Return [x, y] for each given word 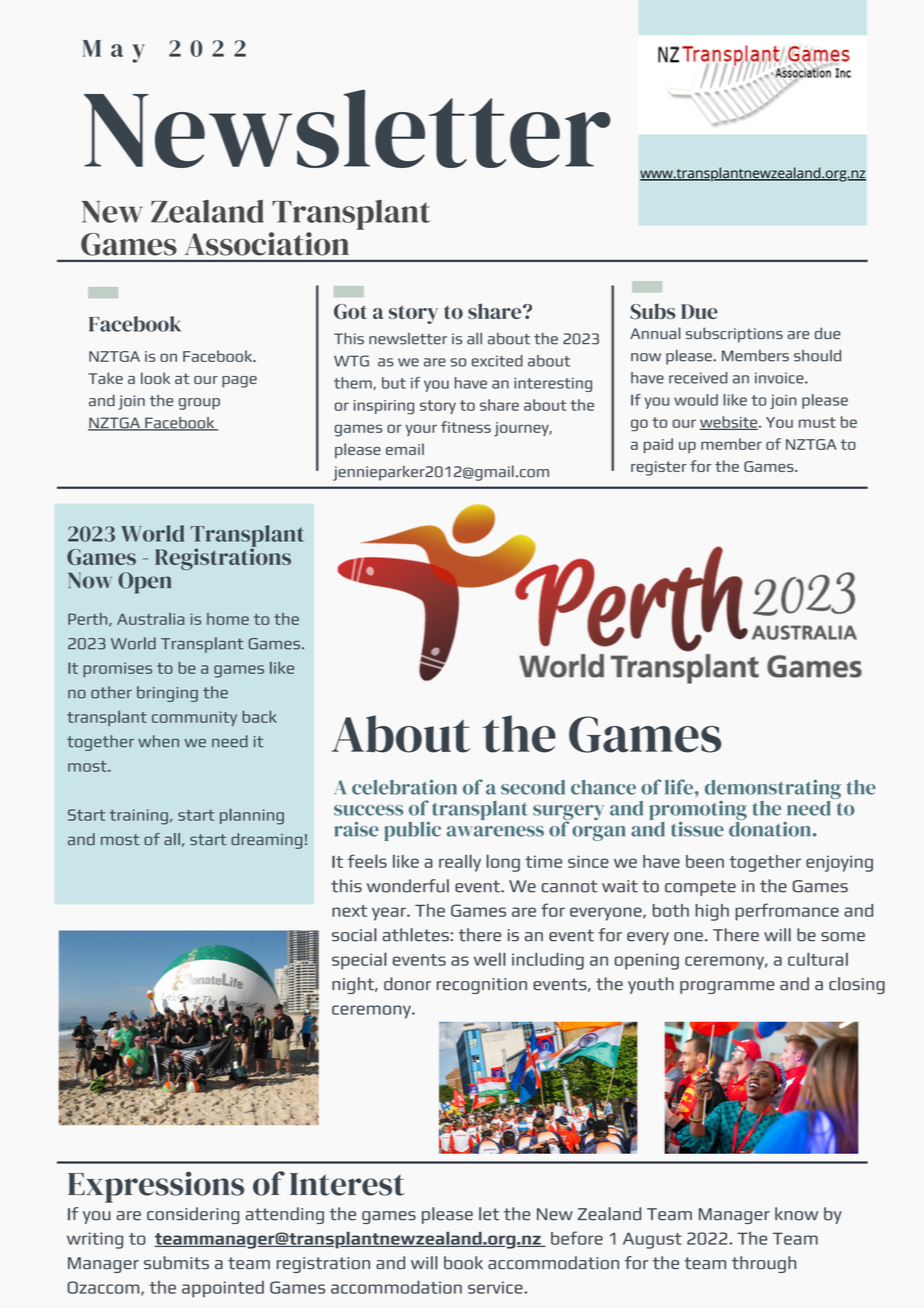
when [158, 741]
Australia [150, 619]
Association [267, 244]
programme [727, 987]
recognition [482, 986]
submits [176, 1263]
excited [497, 361]
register [659, 468]
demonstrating [773, 791]
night [354, 985]
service [496, 1287]
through [764, 1264]
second [533, 787]
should [817, 356]
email [405, 449]
